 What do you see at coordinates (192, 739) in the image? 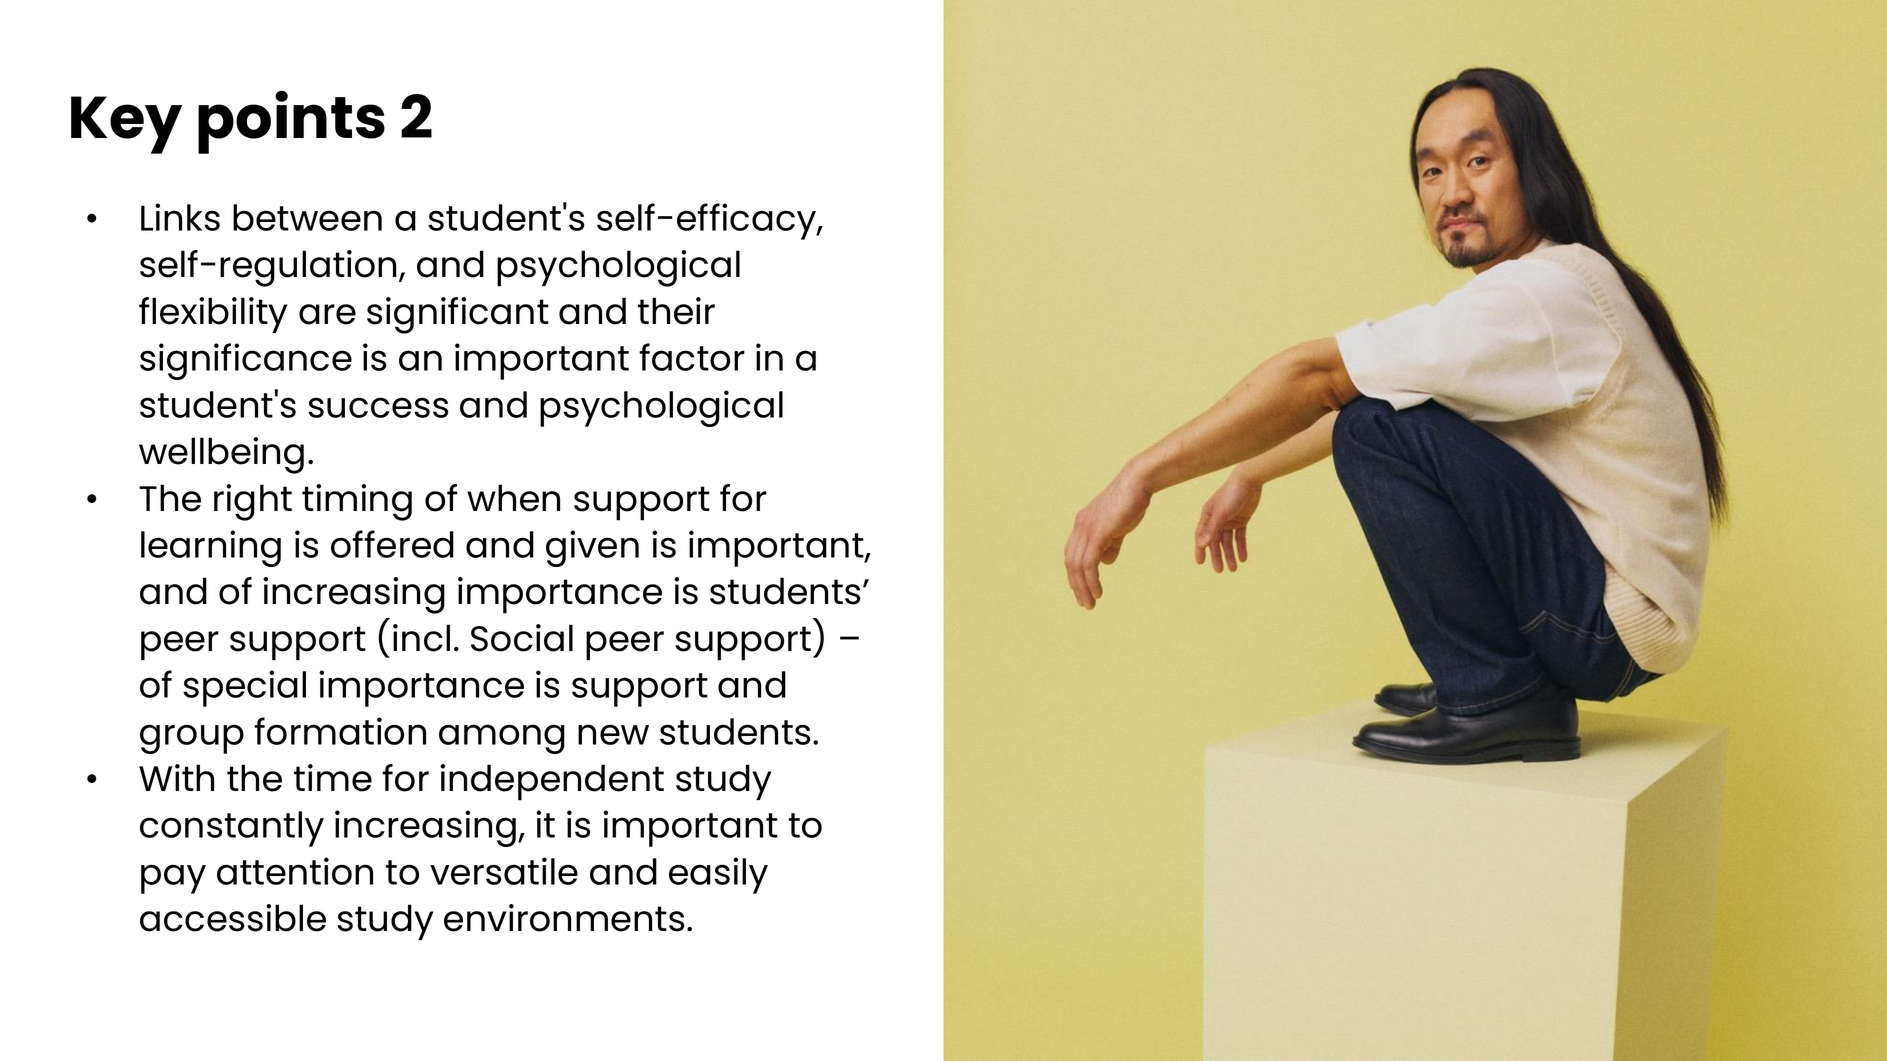
I see `group` at bounding box center [192, 739].
